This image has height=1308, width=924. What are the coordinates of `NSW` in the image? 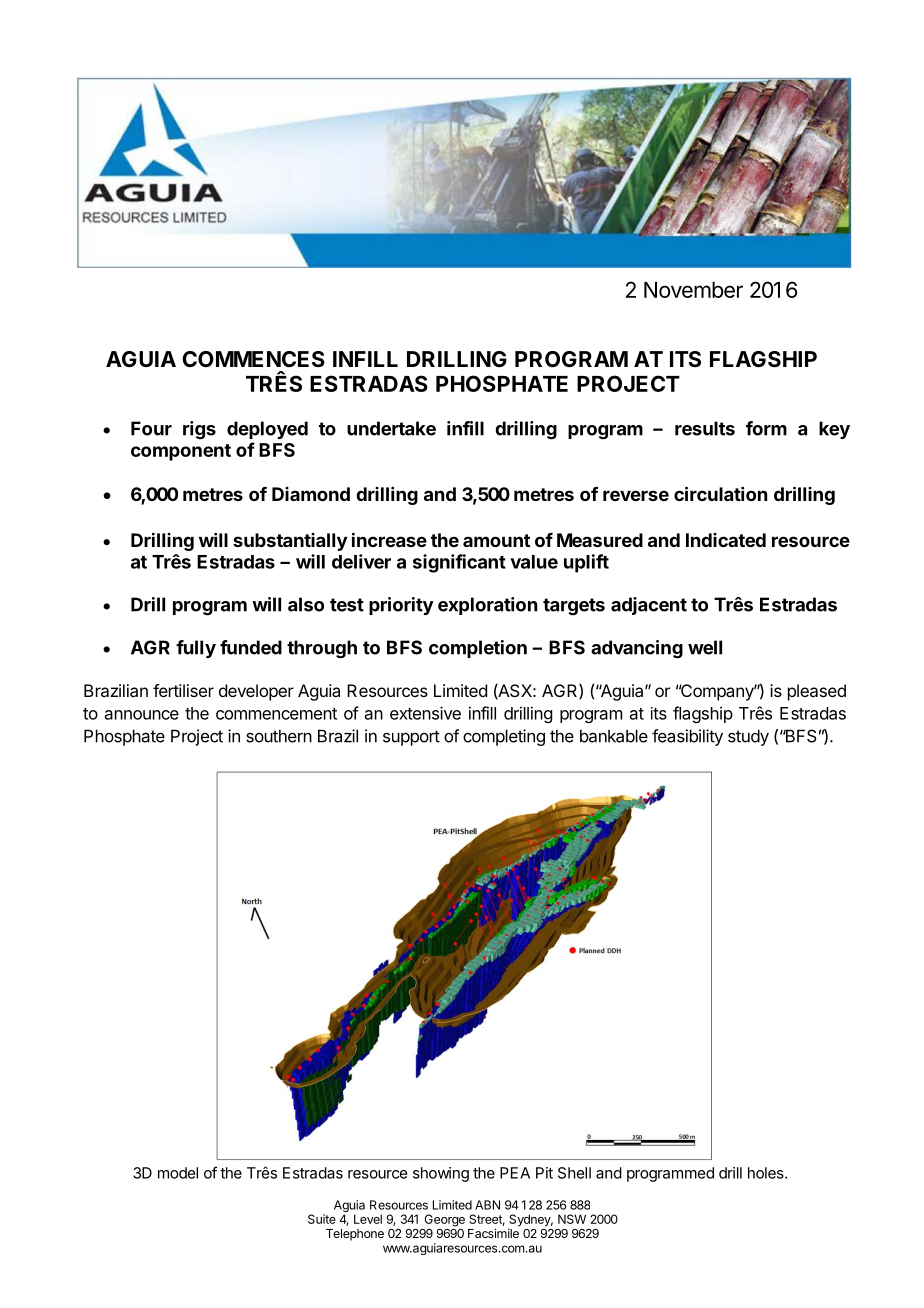 It's located at (572, 1219).
